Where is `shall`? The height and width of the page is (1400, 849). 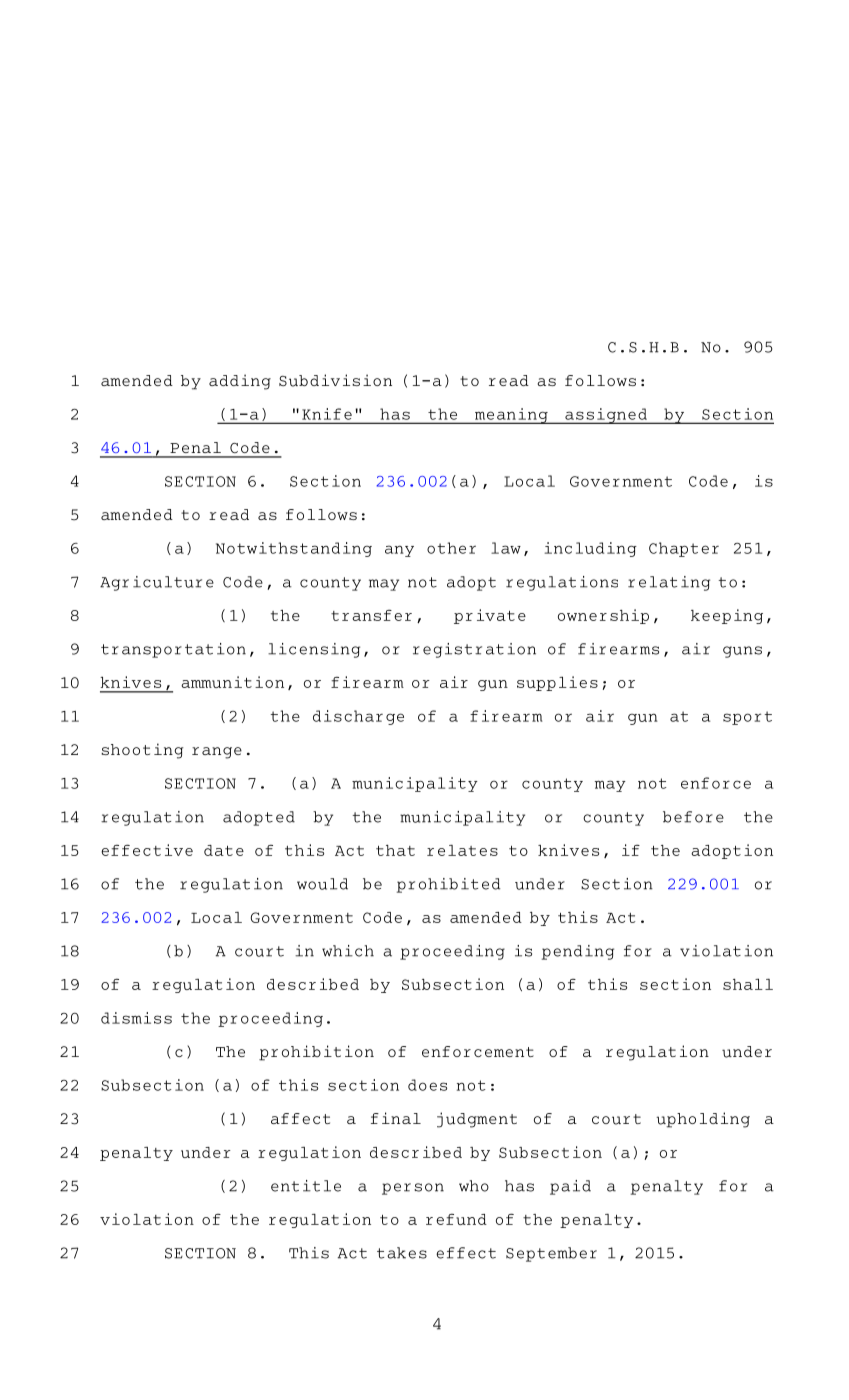
shall is located at coordinates (748, 984).
